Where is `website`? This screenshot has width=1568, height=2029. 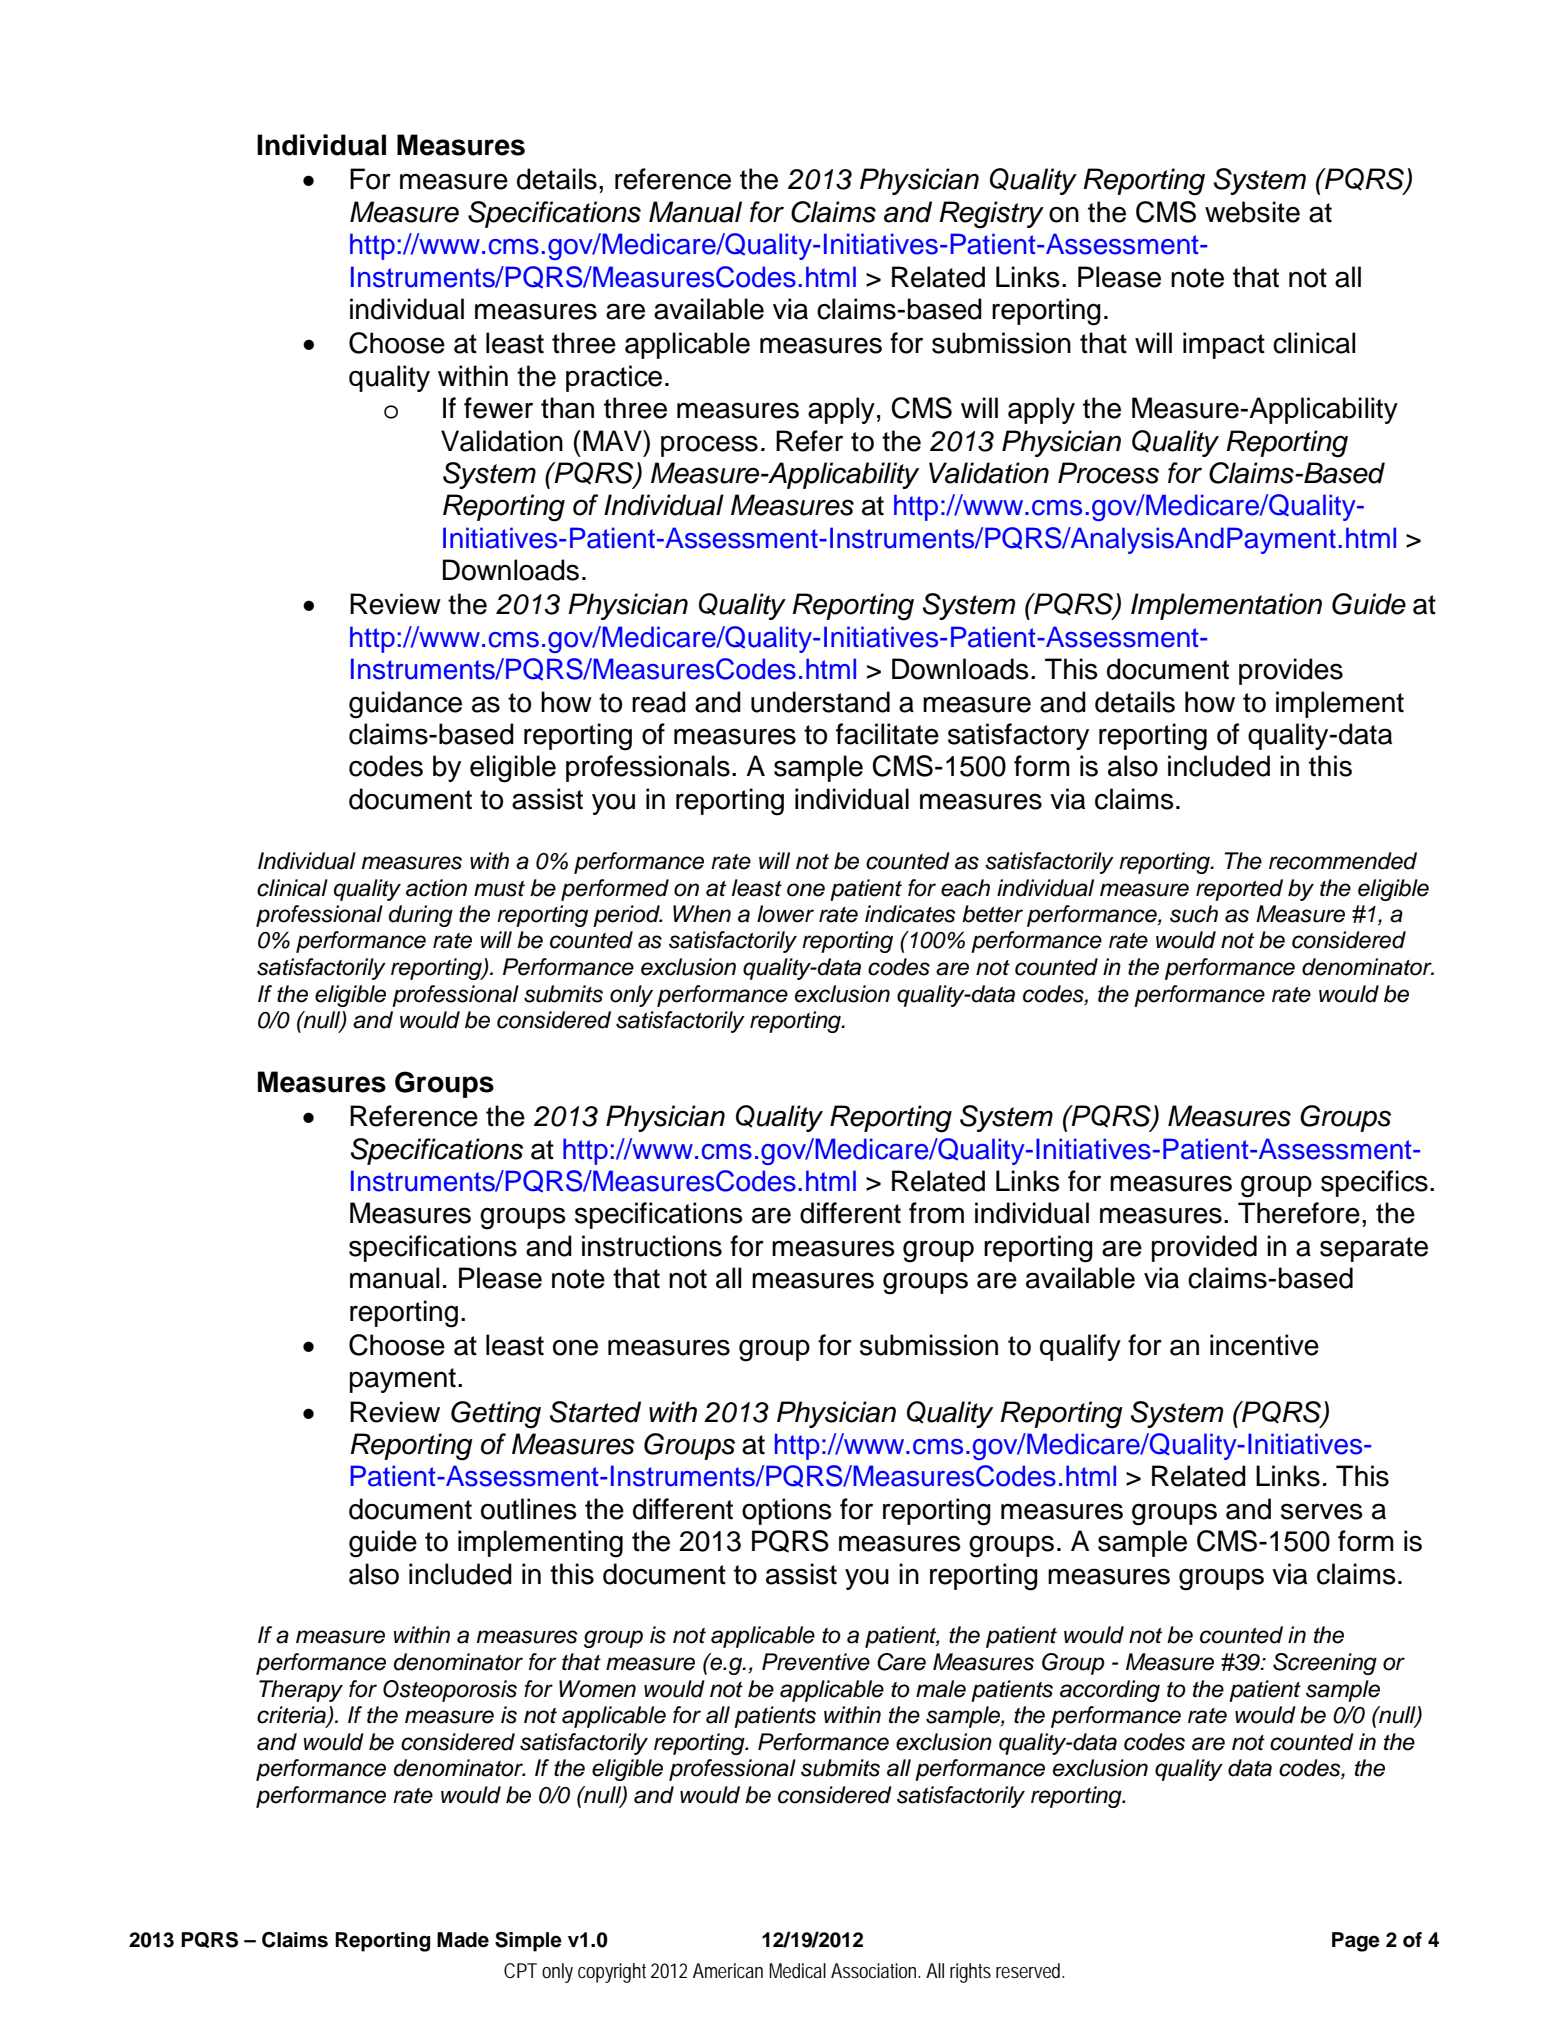
website is located at coordinates (1252, 212).
